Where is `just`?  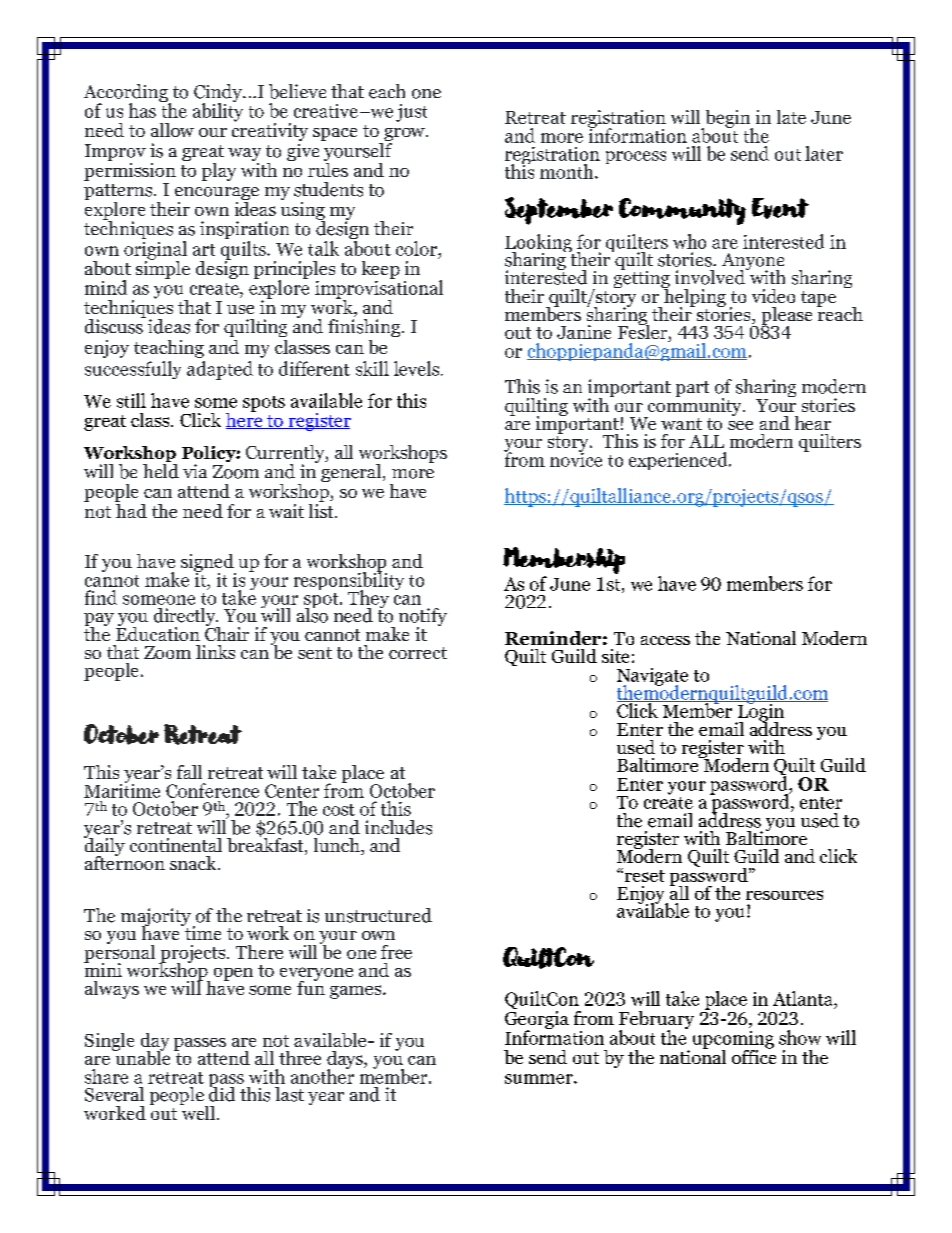
just is located at coordinates (411, 113).
